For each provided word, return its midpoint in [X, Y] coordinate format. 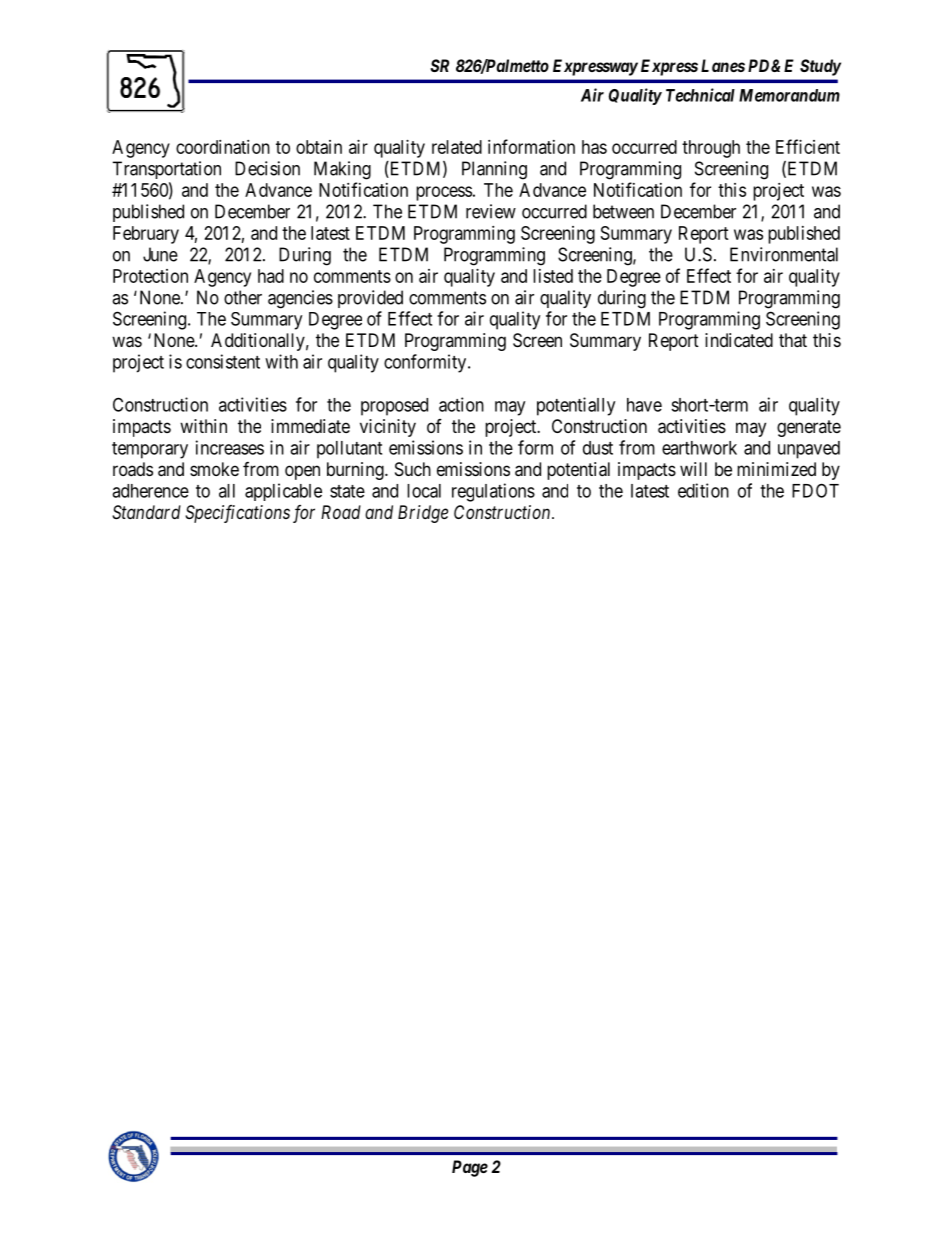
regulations [493, 492]
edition [703, 490]
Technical [700, 95]
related [457, 147]
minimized [776, 469]
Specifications [237, 514]
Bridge [423, 514]
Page [470, 1168]
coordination [223, 147]
